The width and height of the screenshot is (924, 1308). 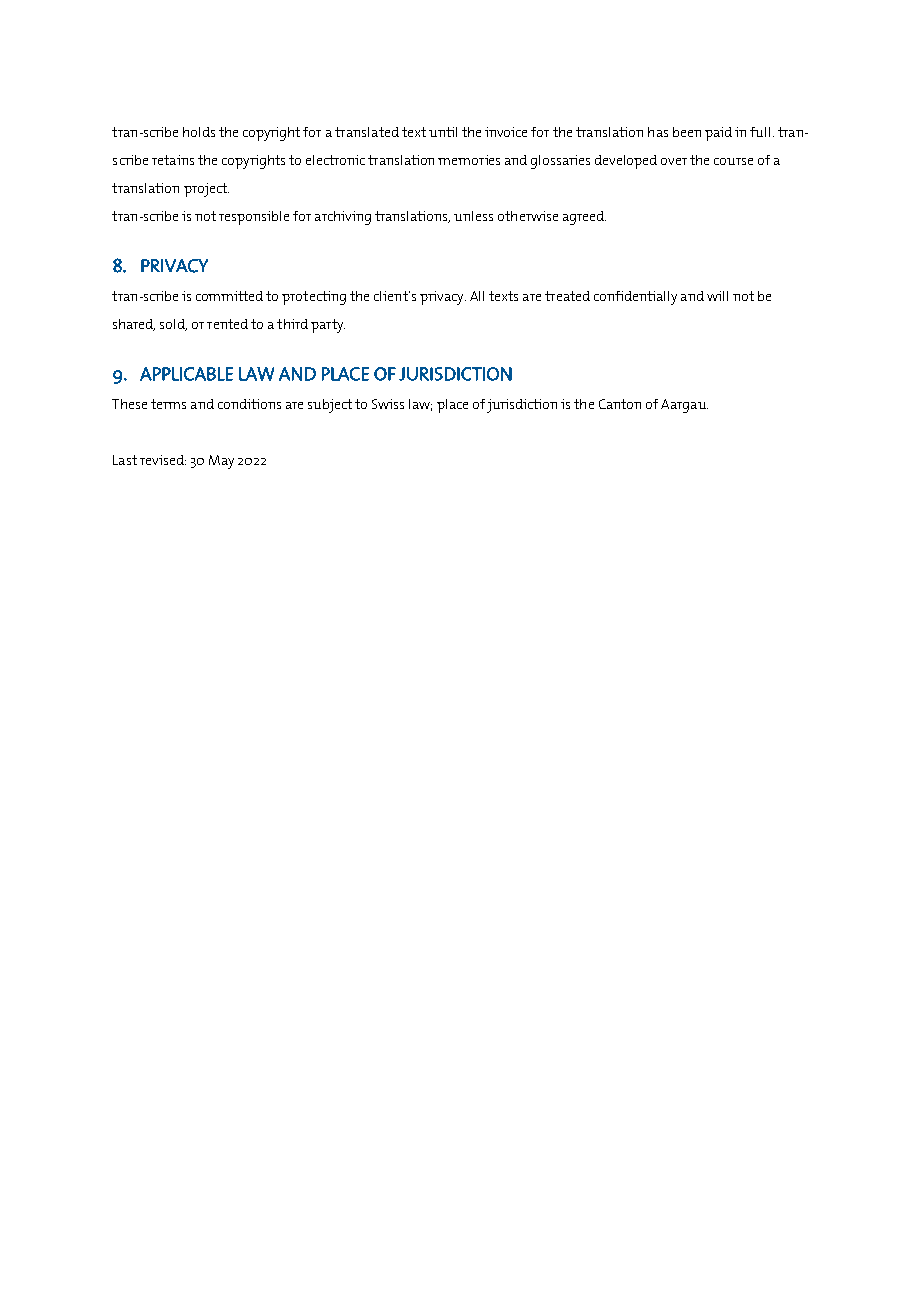 What do you see at coordinates (221, 462) in the screenshot?
I see `May` at bounding box center [221, 462].
